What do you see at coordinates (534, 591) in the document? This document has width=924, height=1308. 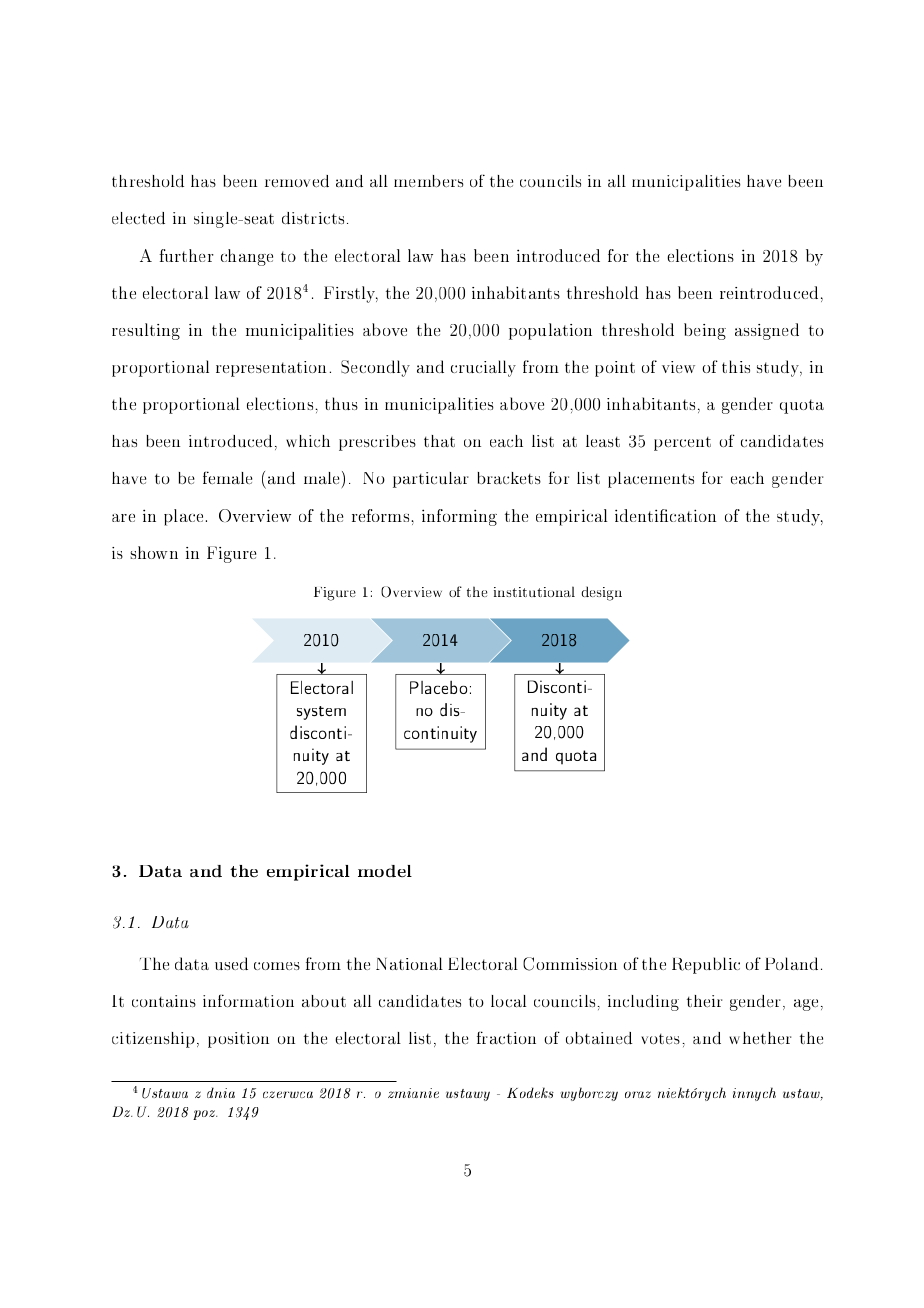 I see `institutional` at bounding box center [534, 591].
